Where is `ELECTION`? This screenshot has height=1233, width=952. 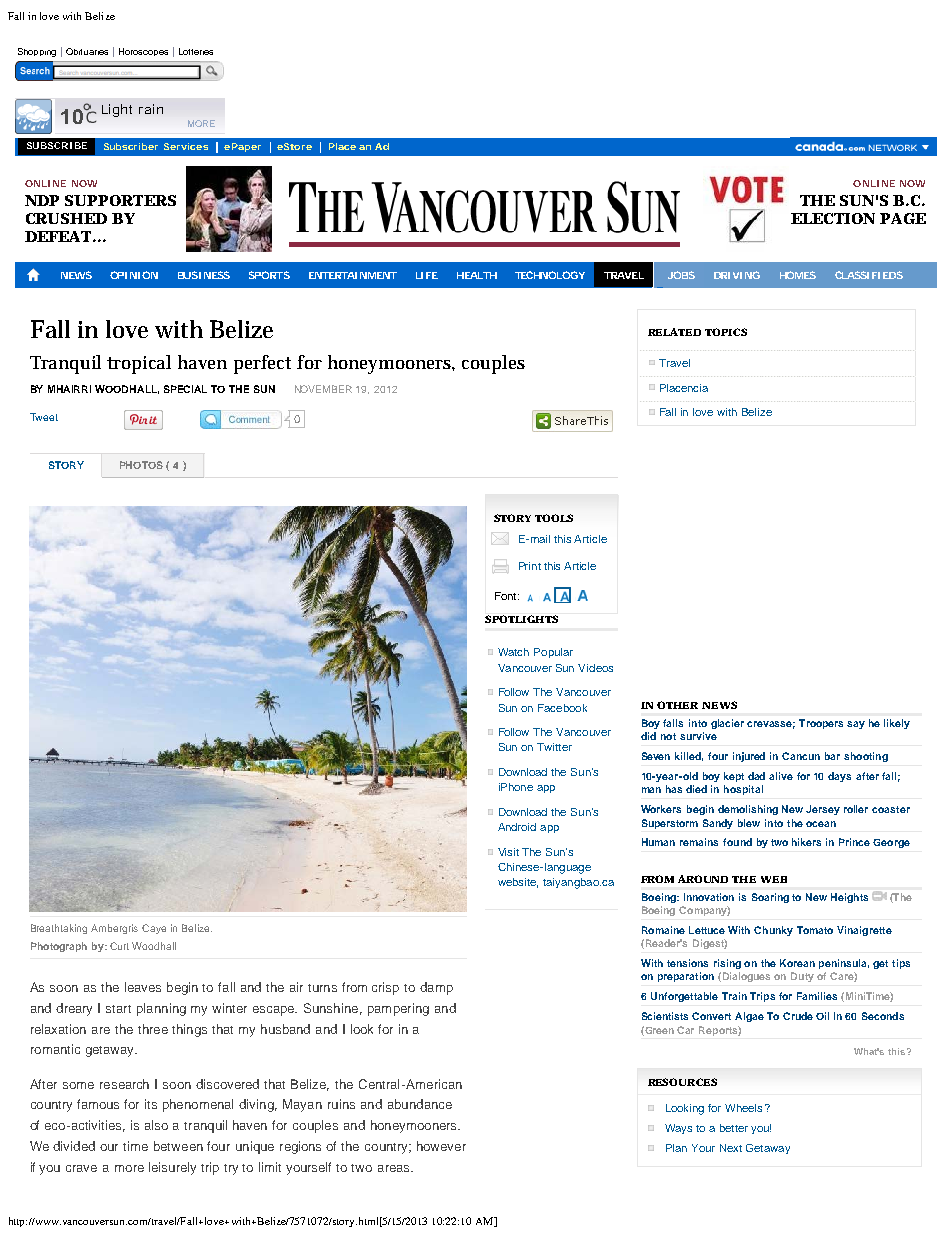 ELECTION is located at coordinates (833, 218).
